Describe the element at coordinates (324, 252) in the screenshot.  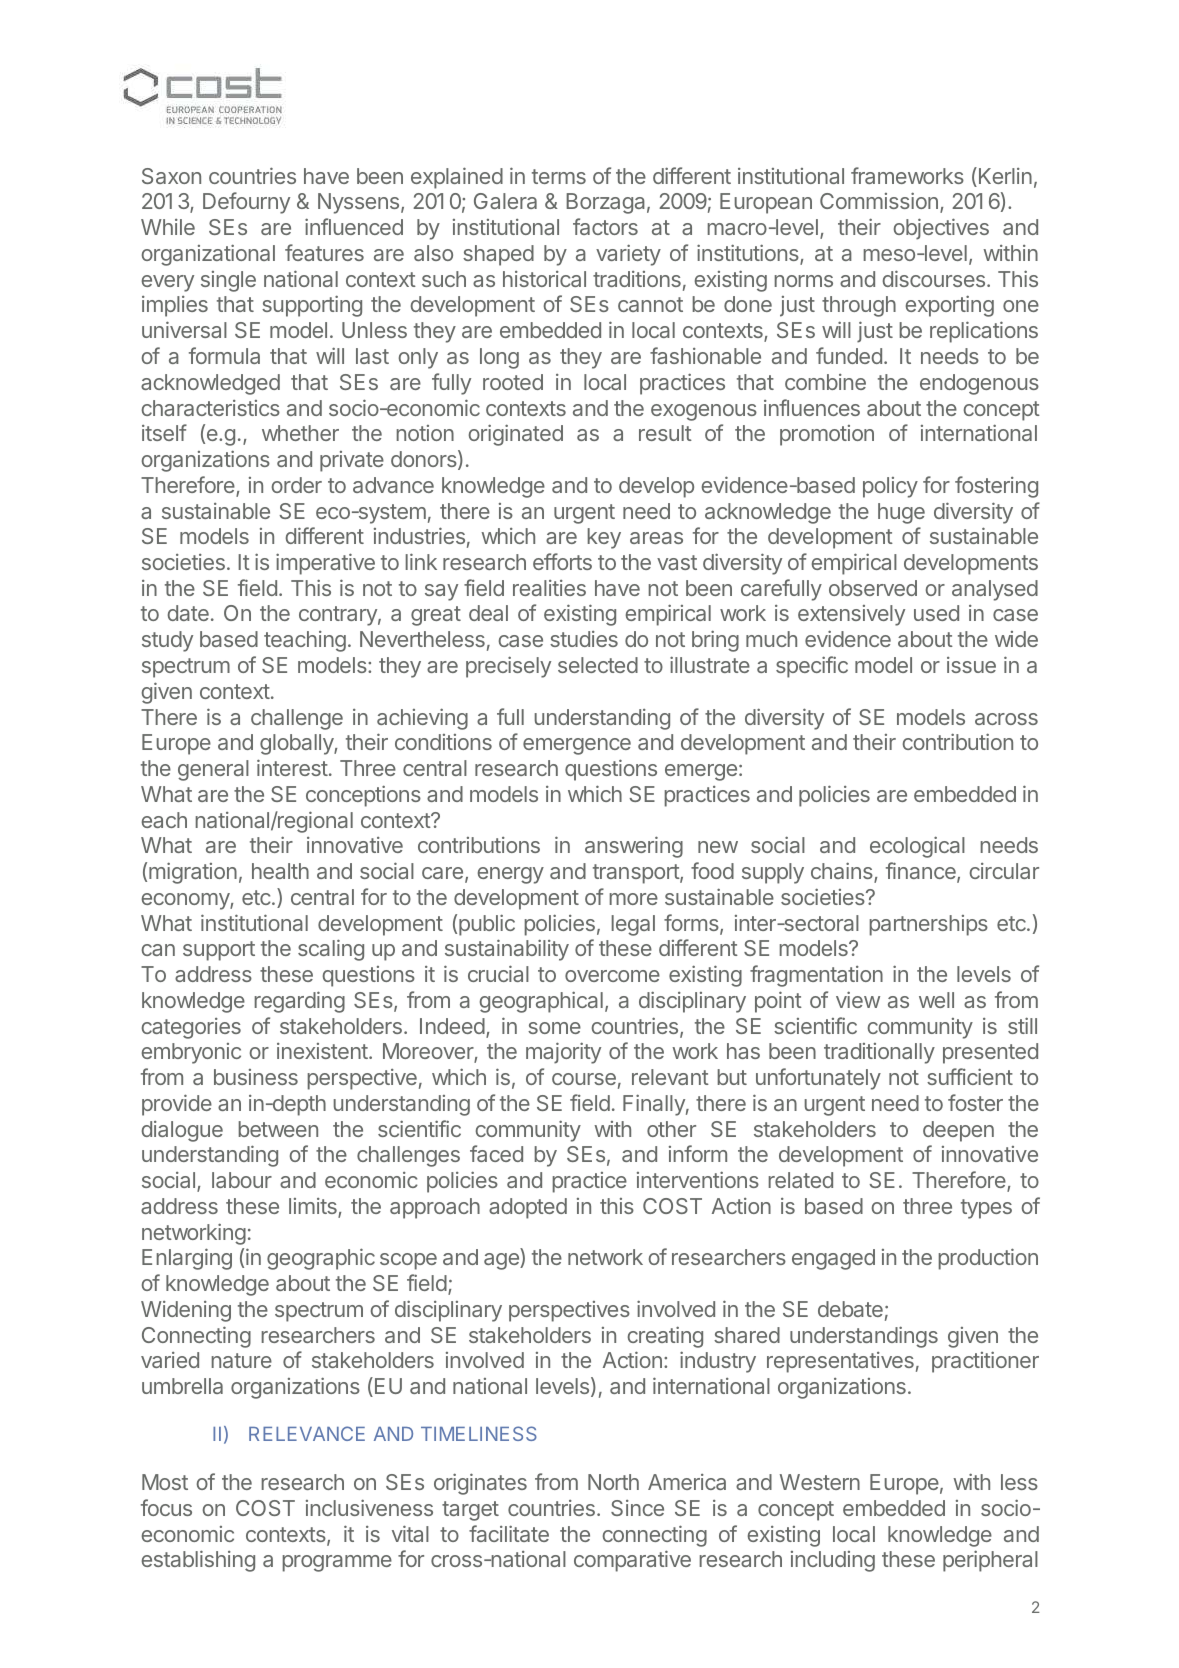
I see `features` at that location.
